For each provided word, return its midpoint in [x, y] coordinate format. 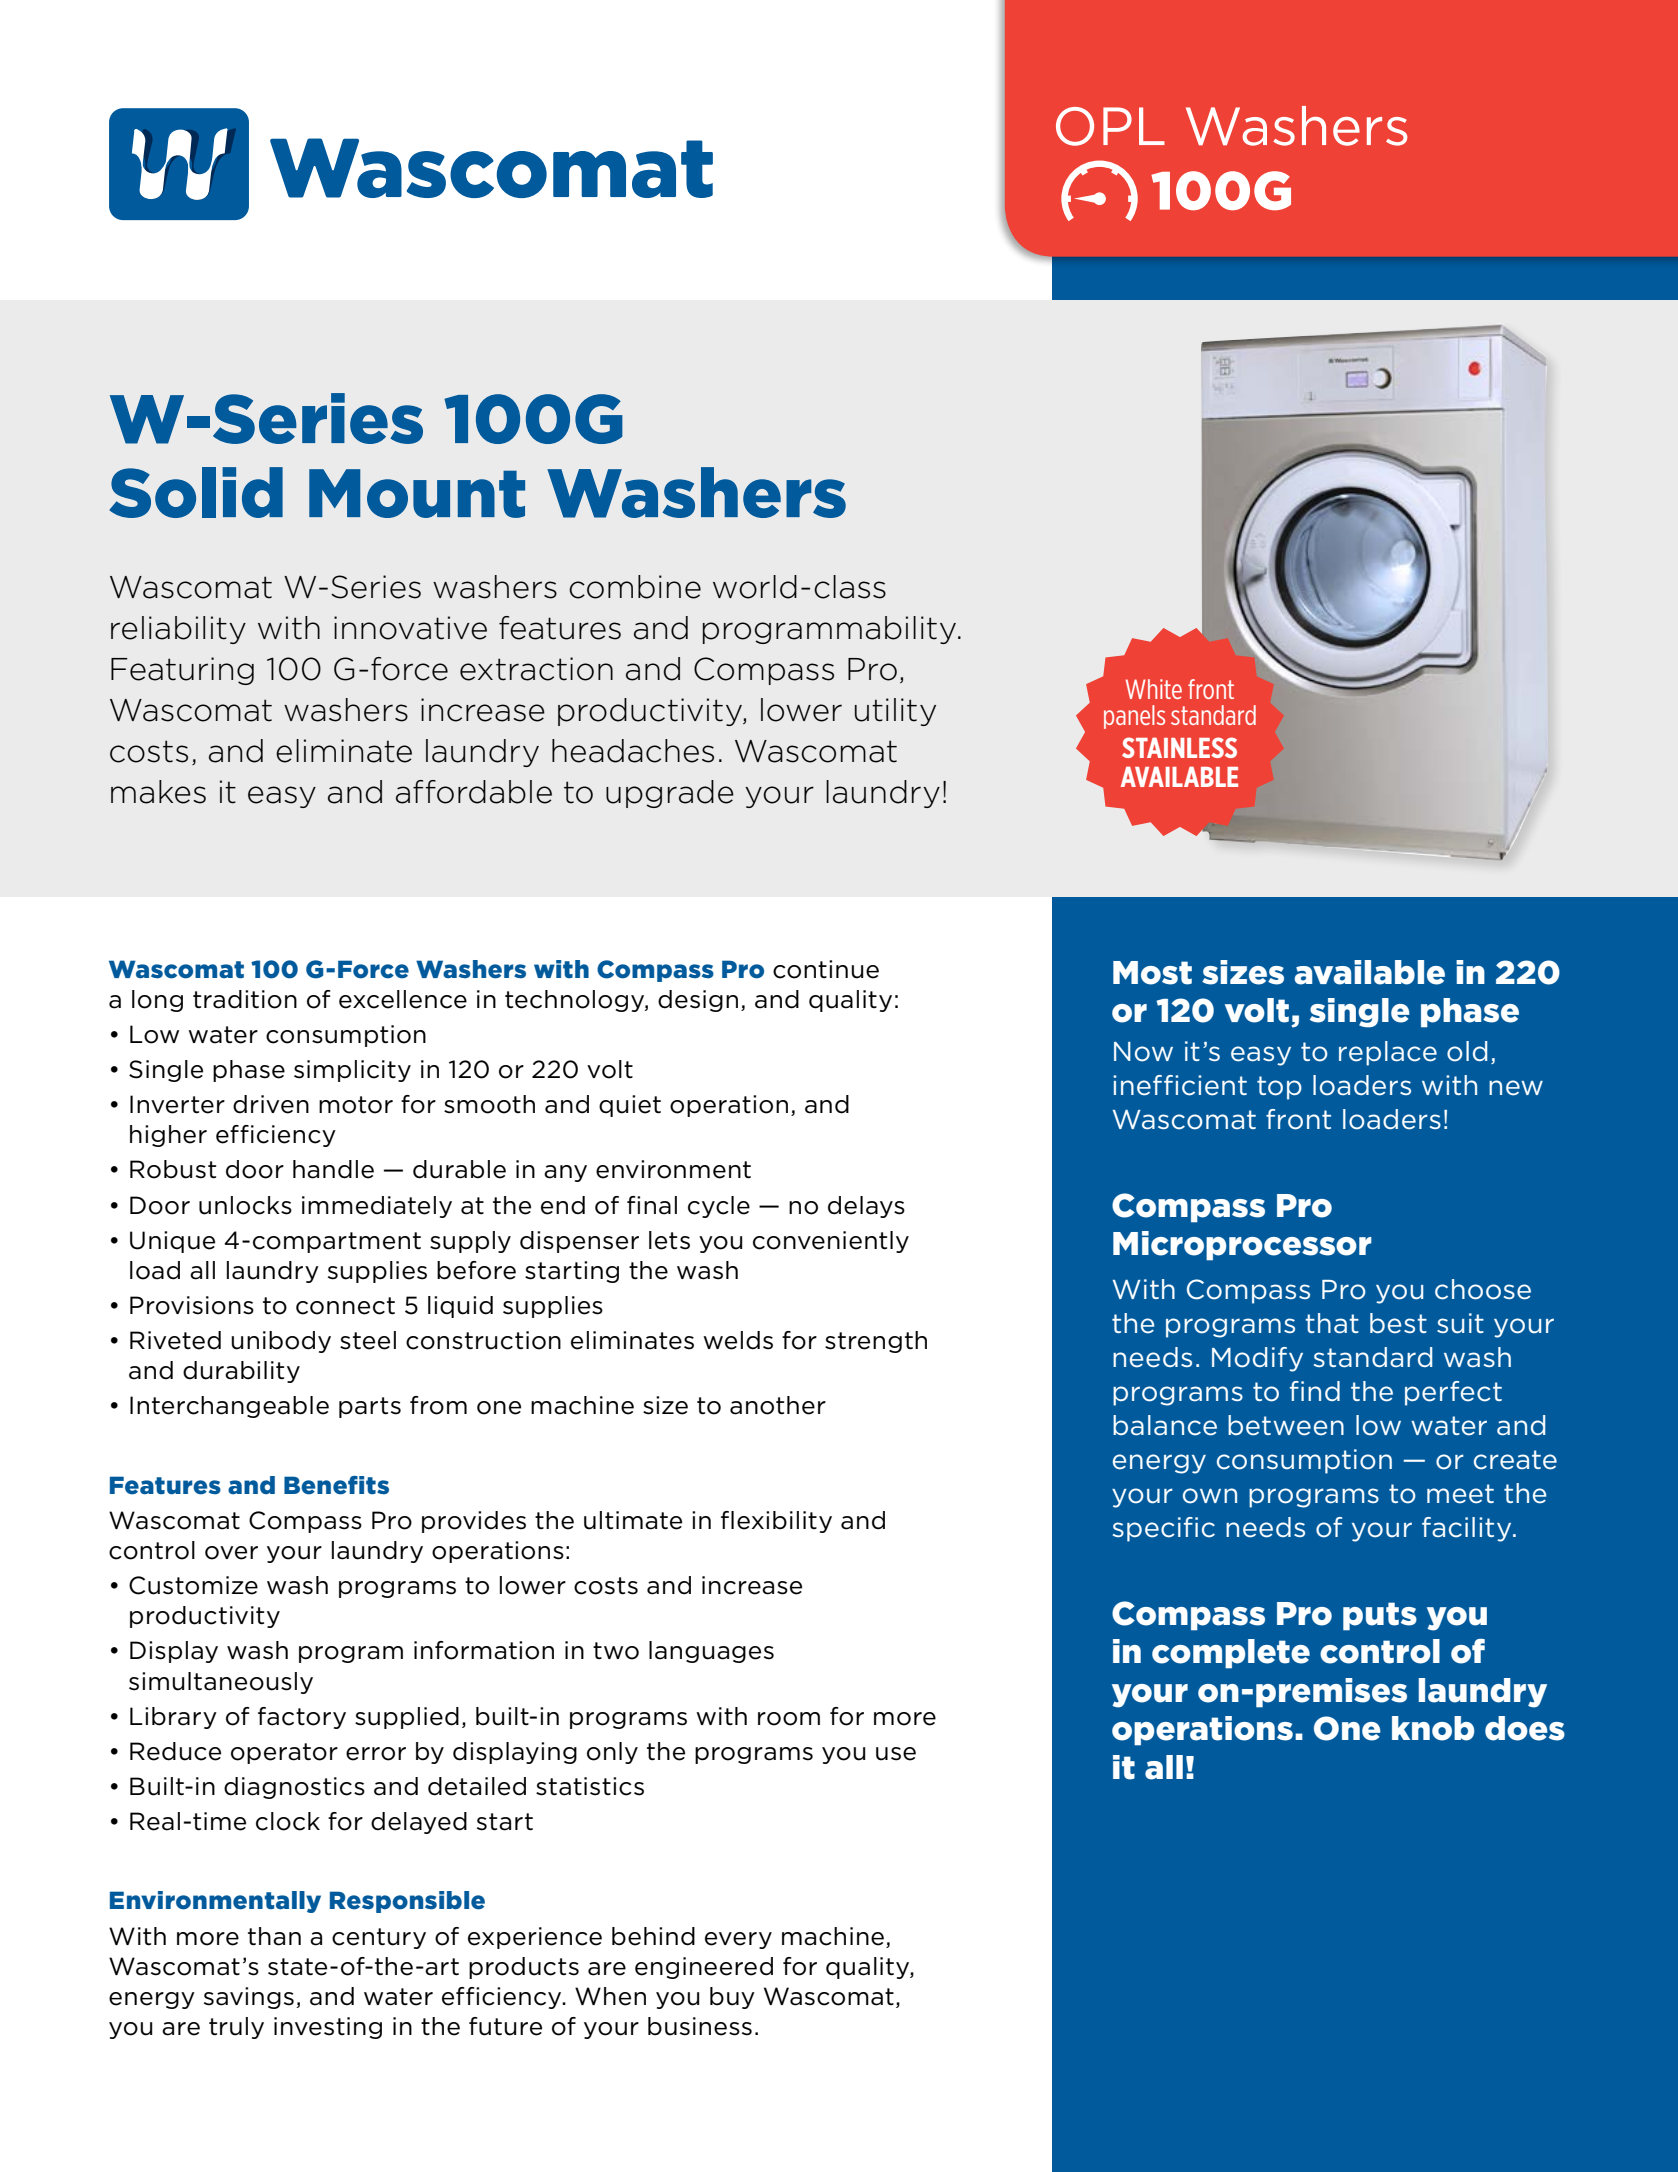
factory [302, 1718]
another [778, 1405]
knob [1433, 1728]
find [1315, 1391]
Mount [417, 493]
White [1154, 689]
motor [356, 1105]
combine [635, 587]
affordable [474, 792]
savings [249, 1998]
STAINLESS [1179, 747]
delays [866, 1207]
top [1279, 1088]
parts [370, 1407]
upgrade [670, 794]
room [789, 1719]
